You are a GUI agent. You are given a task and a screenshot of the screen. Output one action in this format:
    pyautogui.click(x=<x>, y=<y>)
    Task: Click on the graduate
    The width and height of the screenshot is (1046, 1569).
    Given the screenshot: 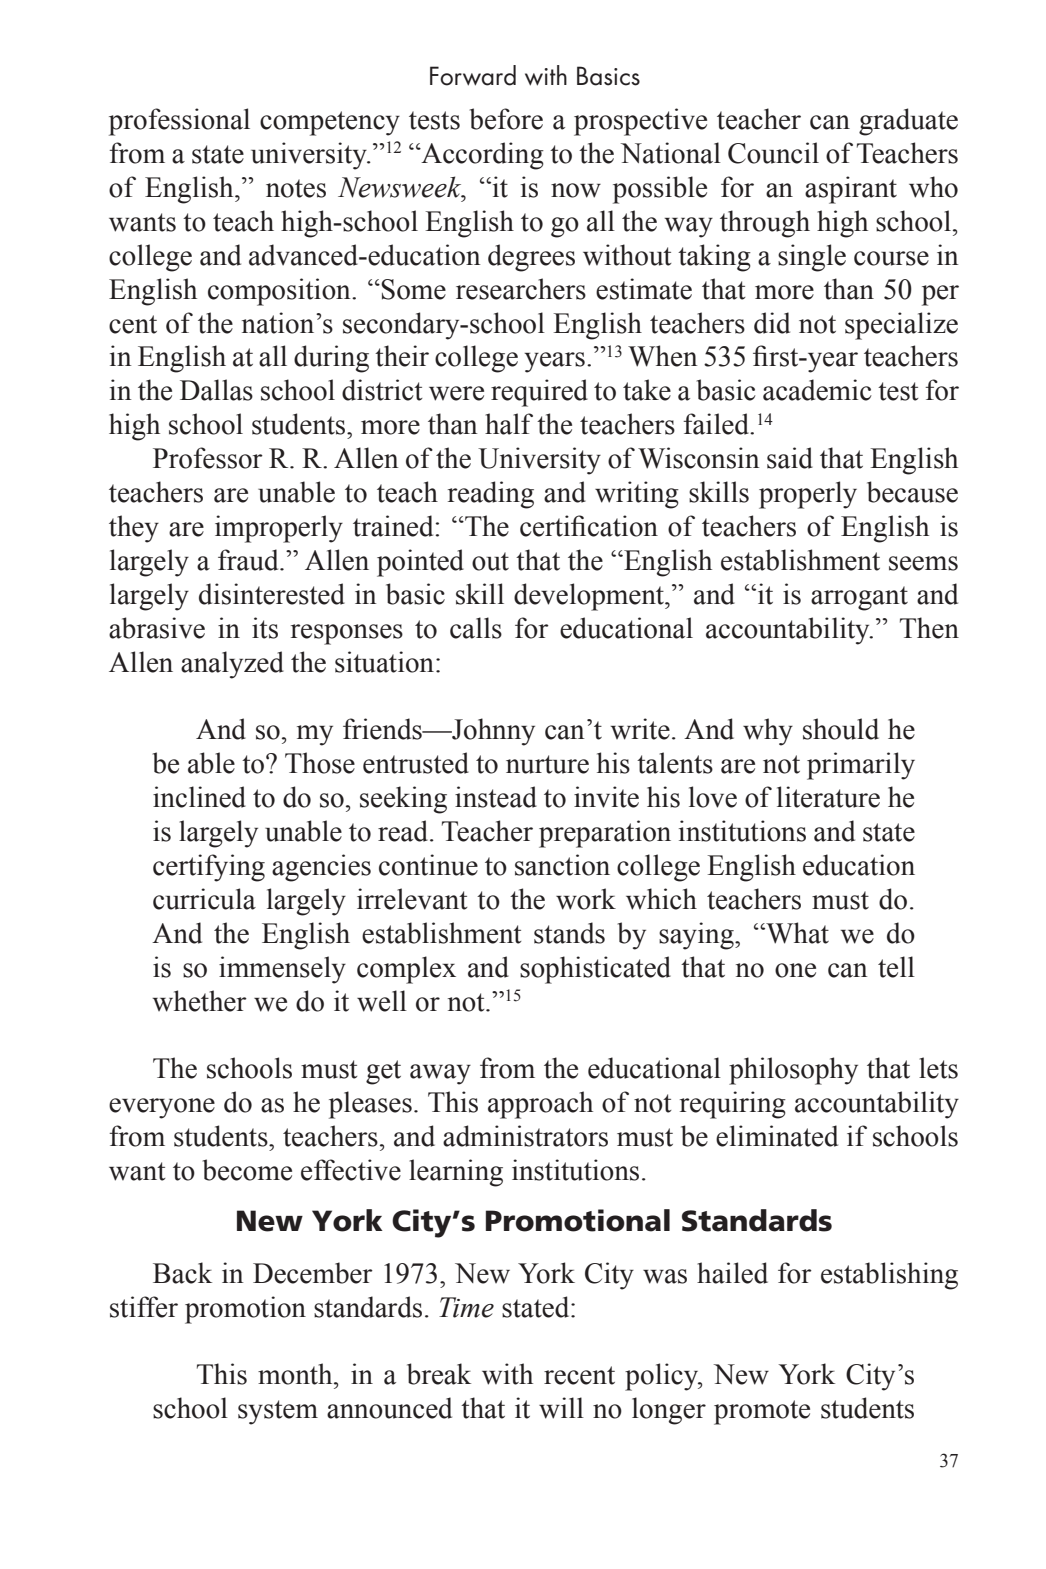 What is the action you would take?
    pyautogui.click(x=908, y=122)
